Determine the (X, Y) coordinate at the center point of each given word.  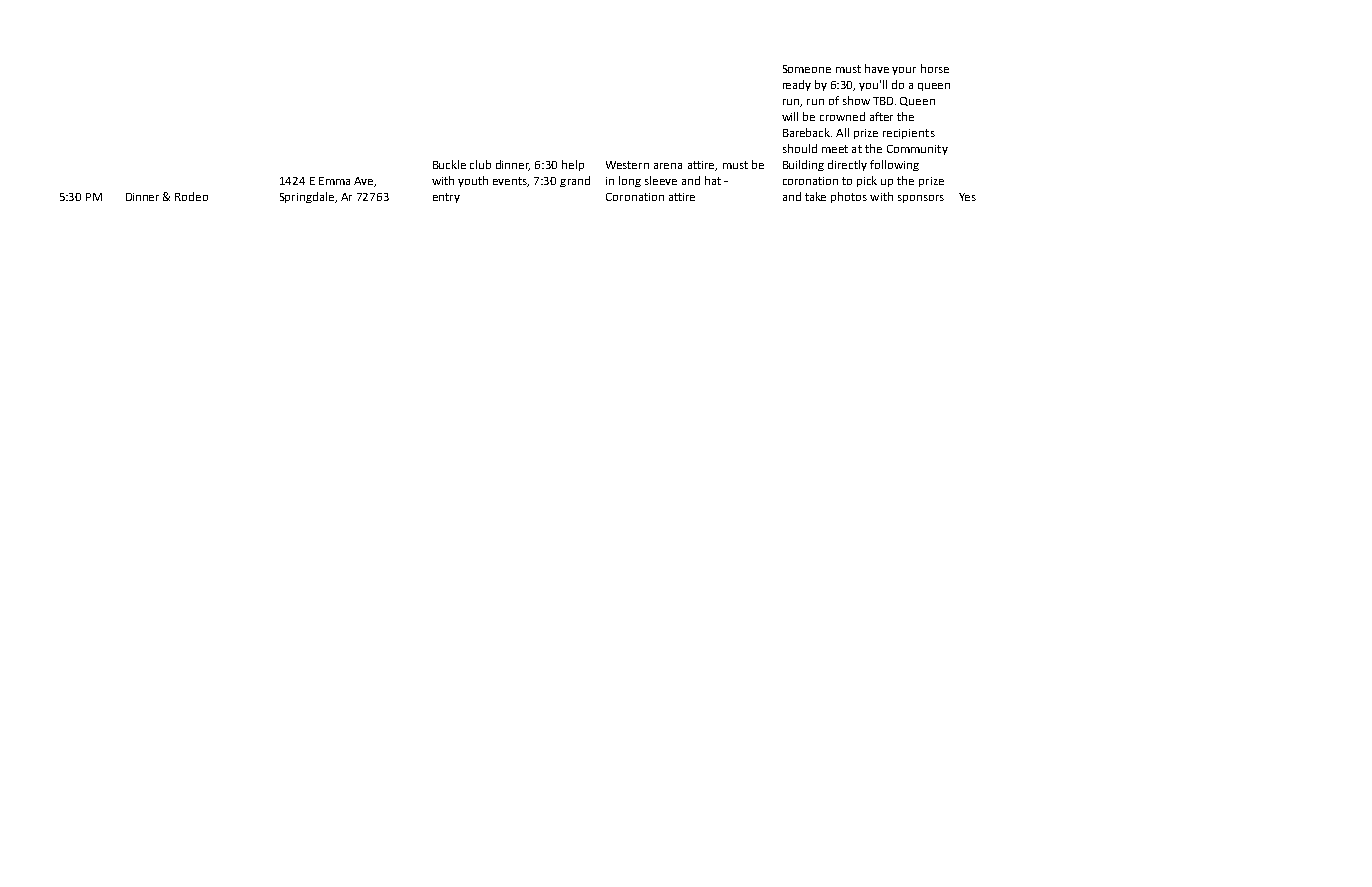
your (904, 71)
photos (849, 197)
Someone (807, 69)
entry (446, 198)
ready (797, 85)
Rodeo (191, 196)
